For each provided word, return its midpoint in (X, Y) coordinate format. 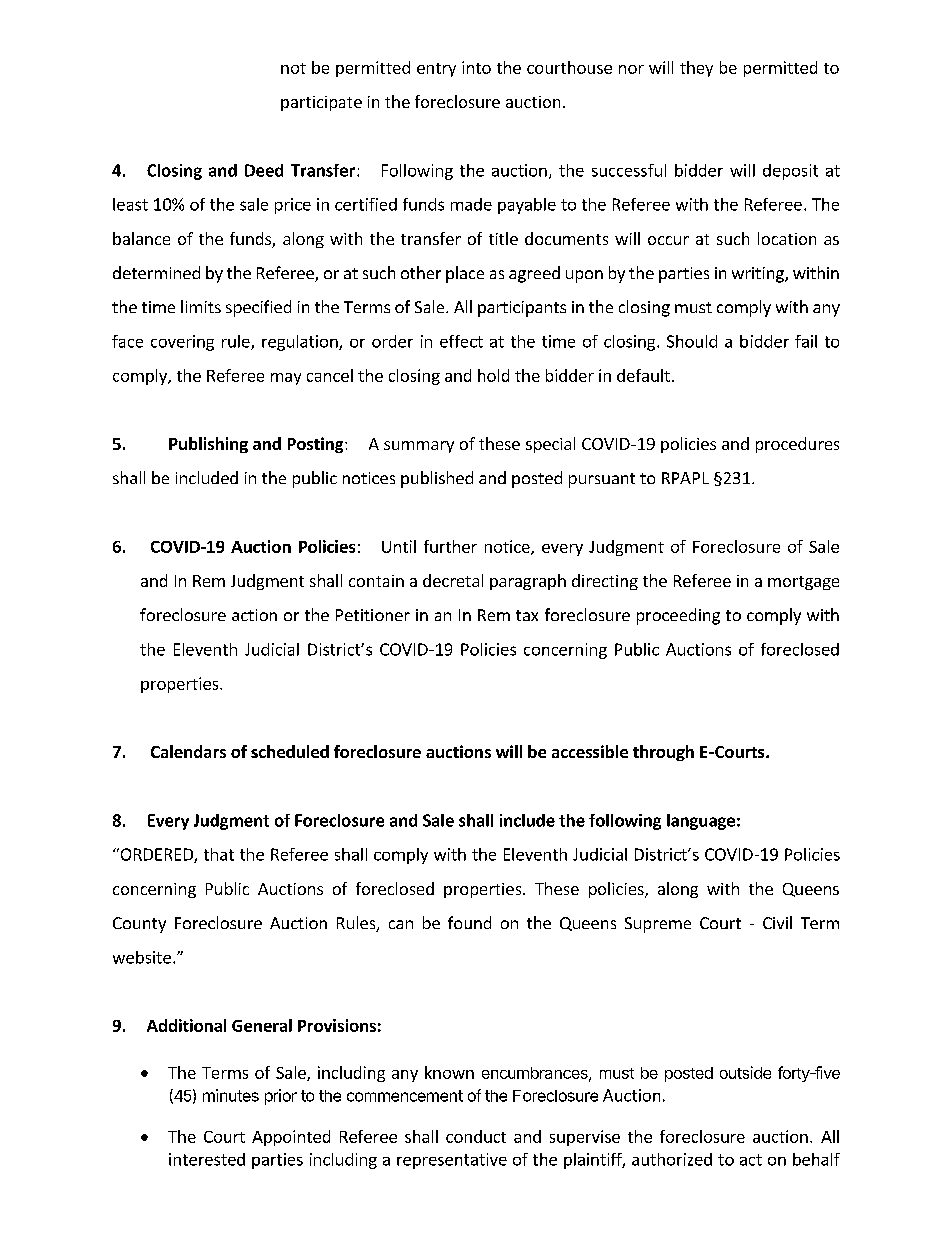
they (696, 69)
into (476, 67)
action (254, 615)
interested (207, 1159)
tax (527, 615)
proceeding (678, 616)
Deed (264, 170)
